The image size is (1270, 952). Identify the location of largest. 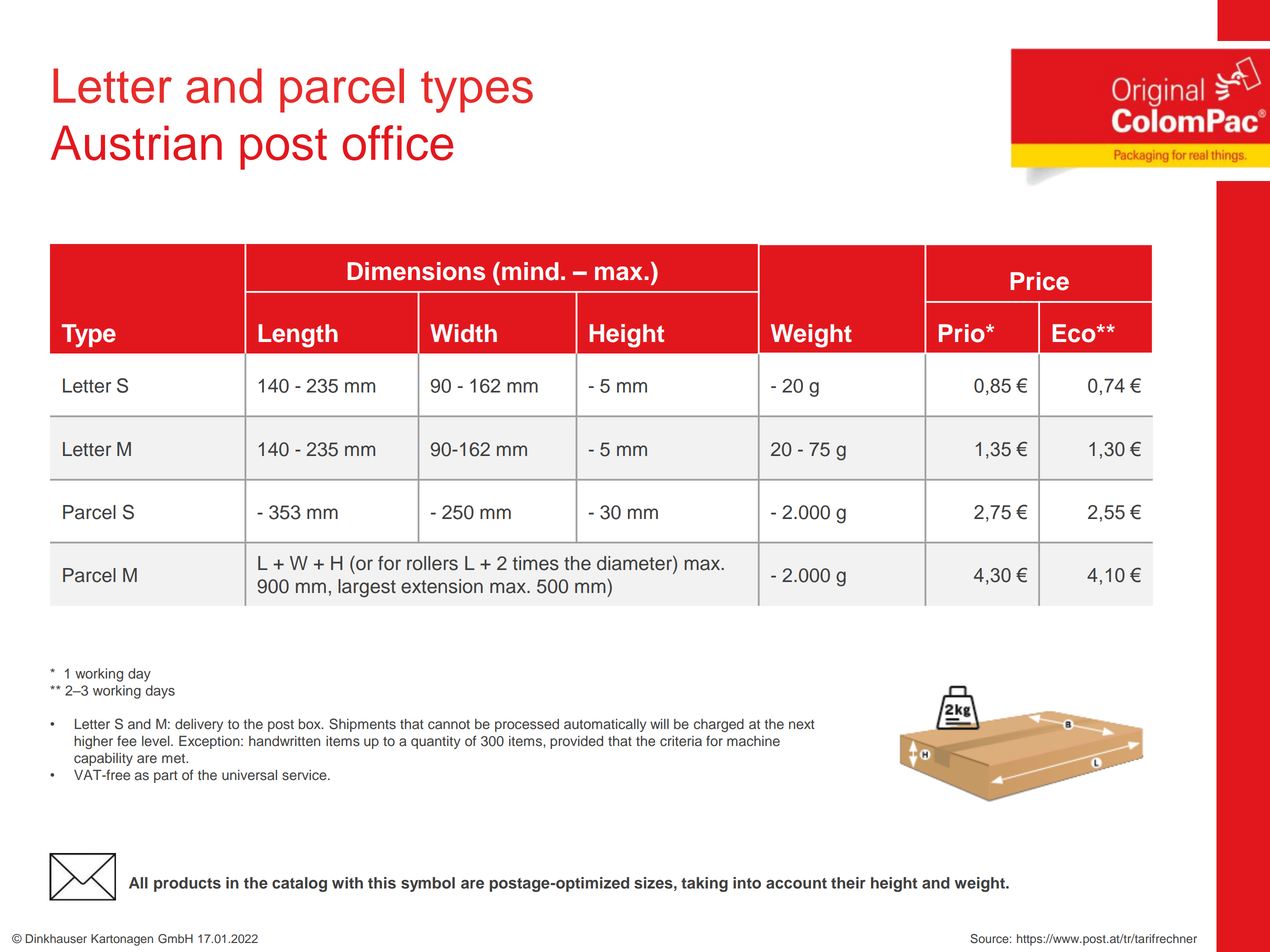
(367, 588).
